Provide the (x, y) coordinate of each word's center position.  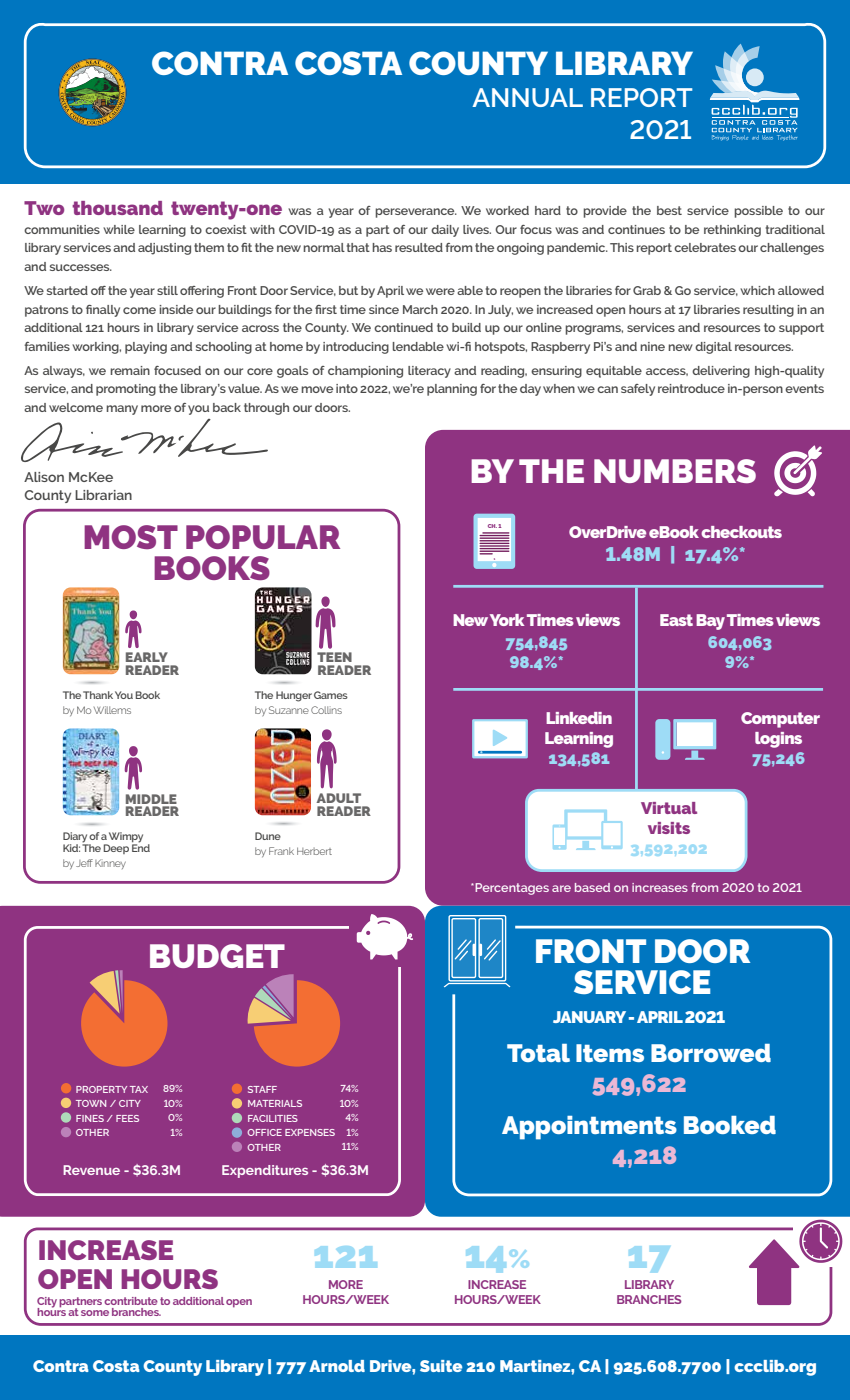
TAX (139, 1089)
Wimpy (125, 838)
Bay (710, 622)
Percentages (511, 889)
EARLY (147, 657)
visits (669, 828)
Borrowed (711, 1053)
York (507, 620)
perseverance (416, 213)
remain (130, 370)
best (669, 210)
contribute (131, 1301)
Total (538, 1053)
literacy (429, 372)
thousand (117, 208)
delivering (721, 372)
